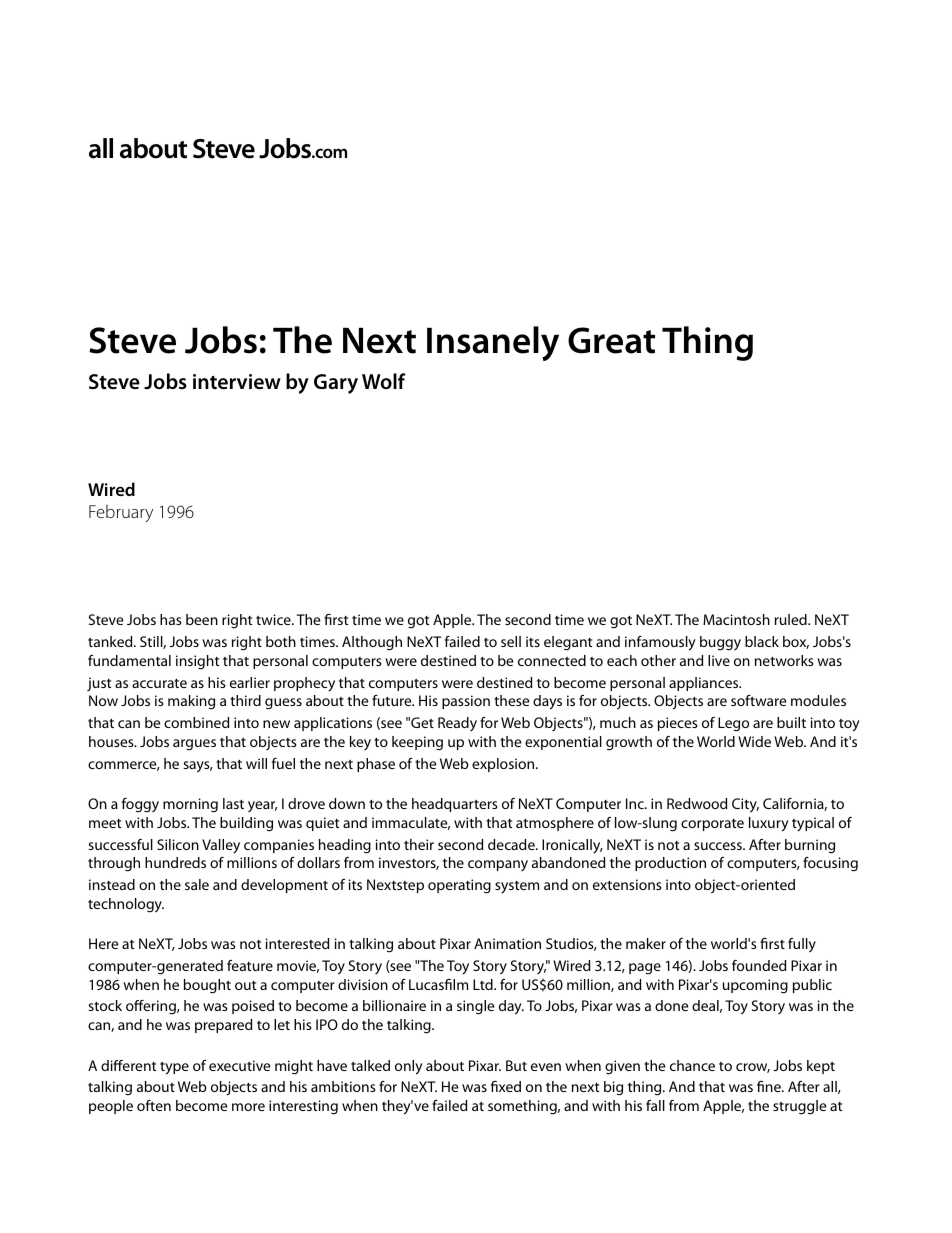  Describe the element at coordinates (174, 1068) in the screenshot. I see `type` at that location.
